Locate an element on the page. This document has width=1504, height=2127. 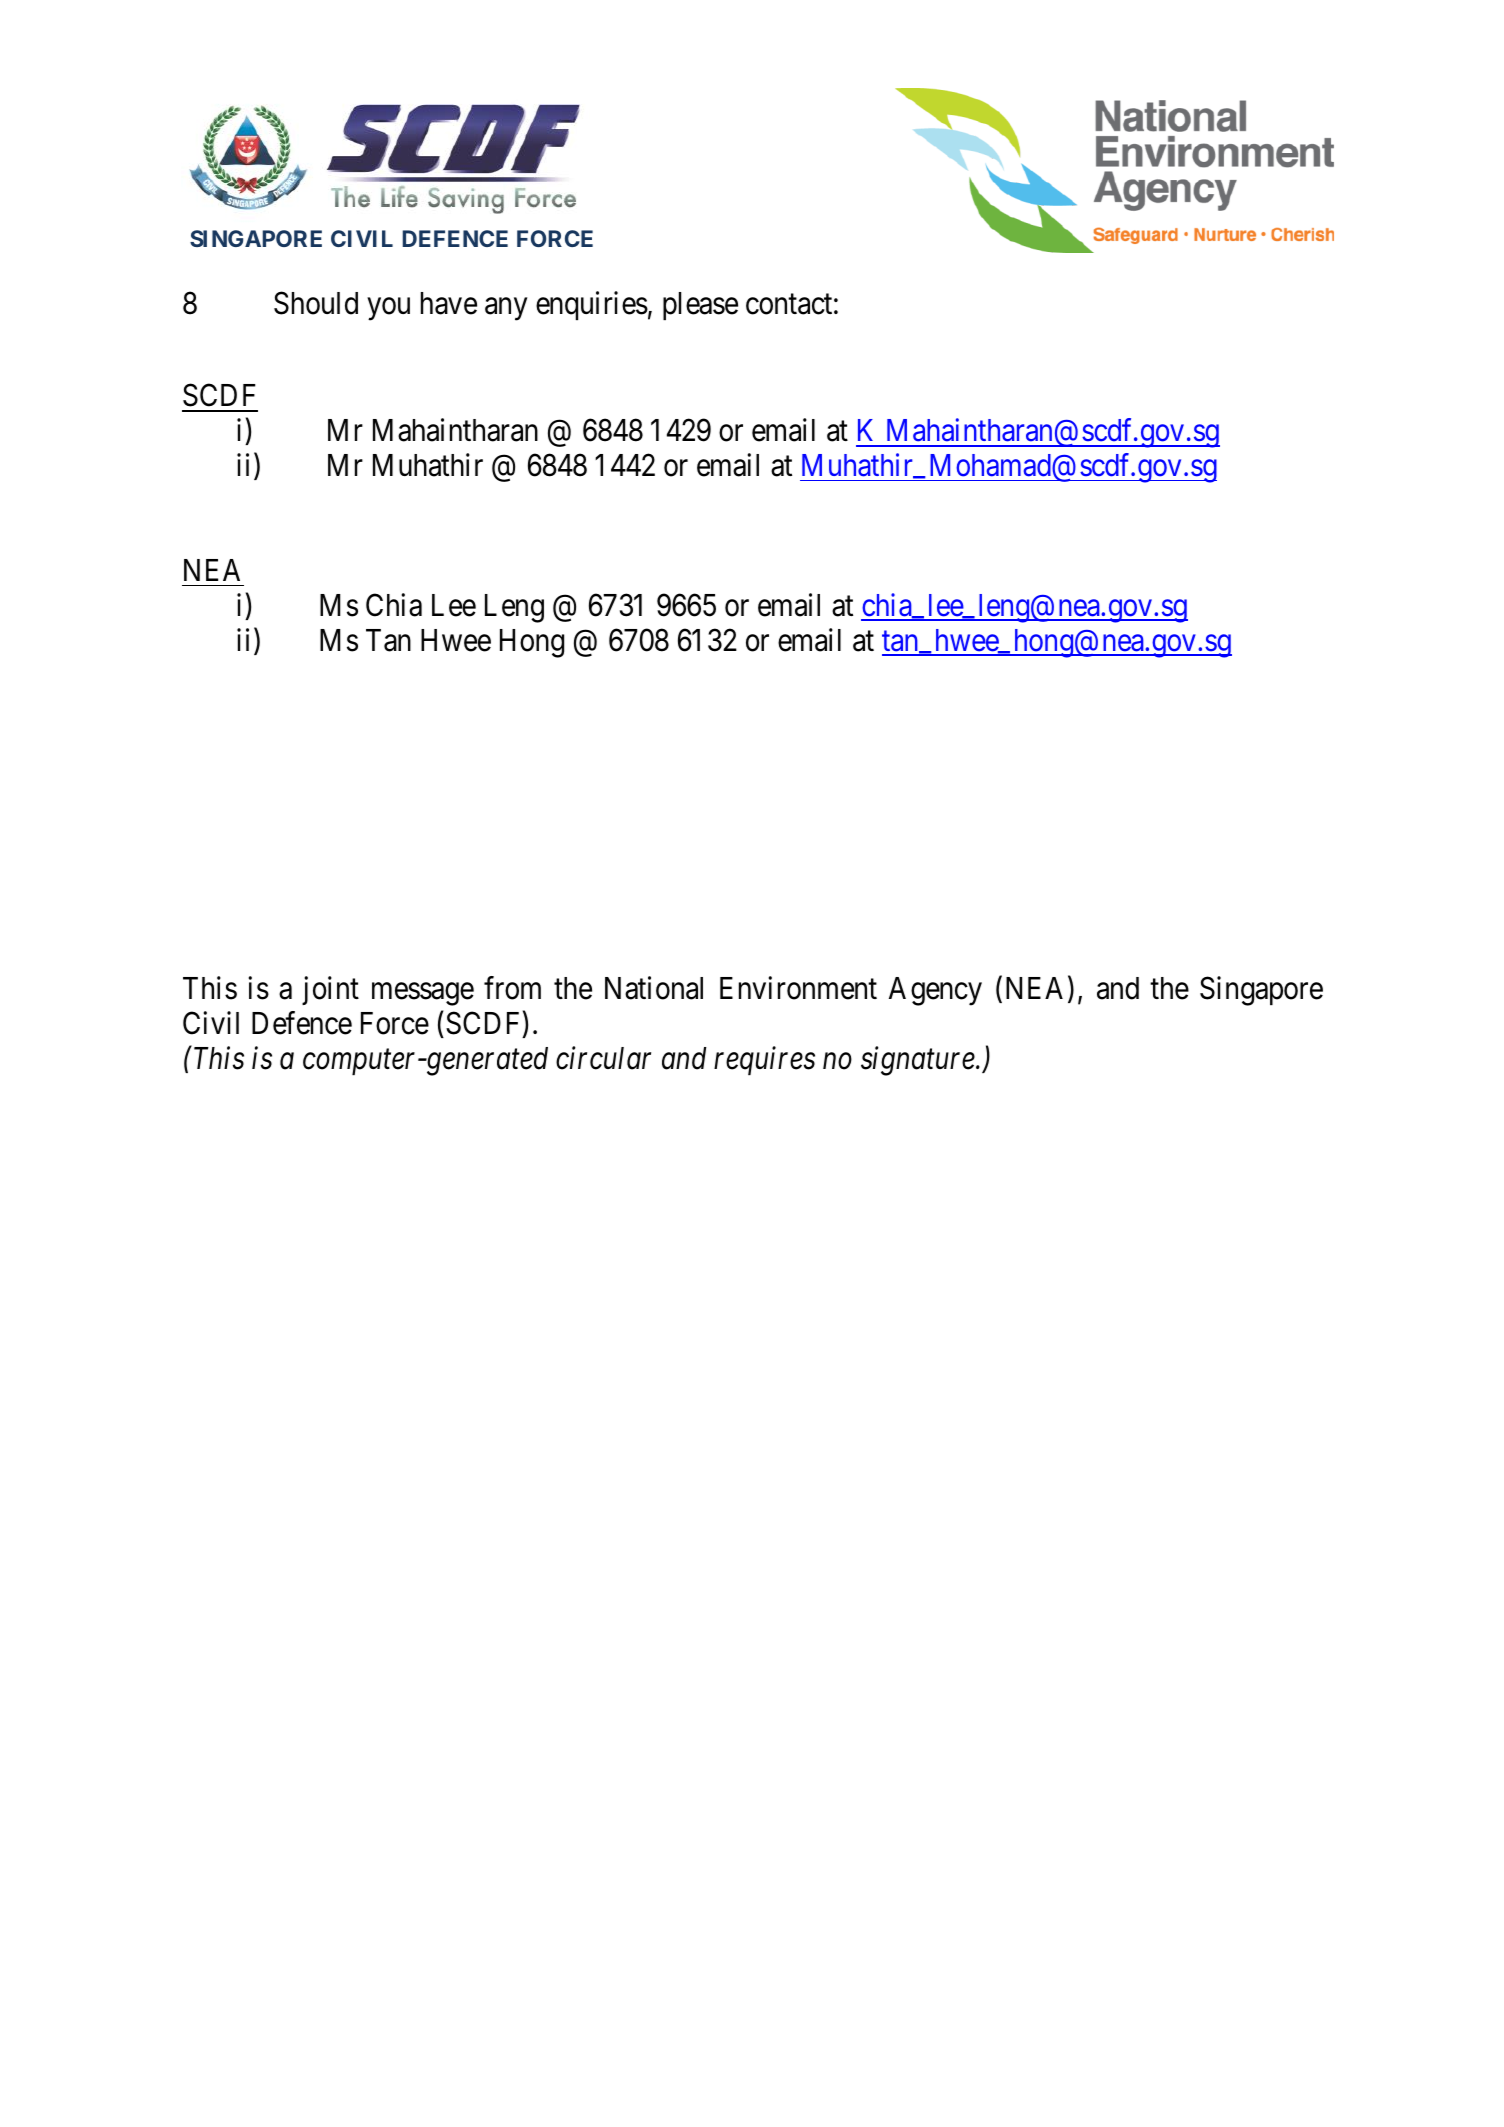
joint is located at coordinates (330, 990).
